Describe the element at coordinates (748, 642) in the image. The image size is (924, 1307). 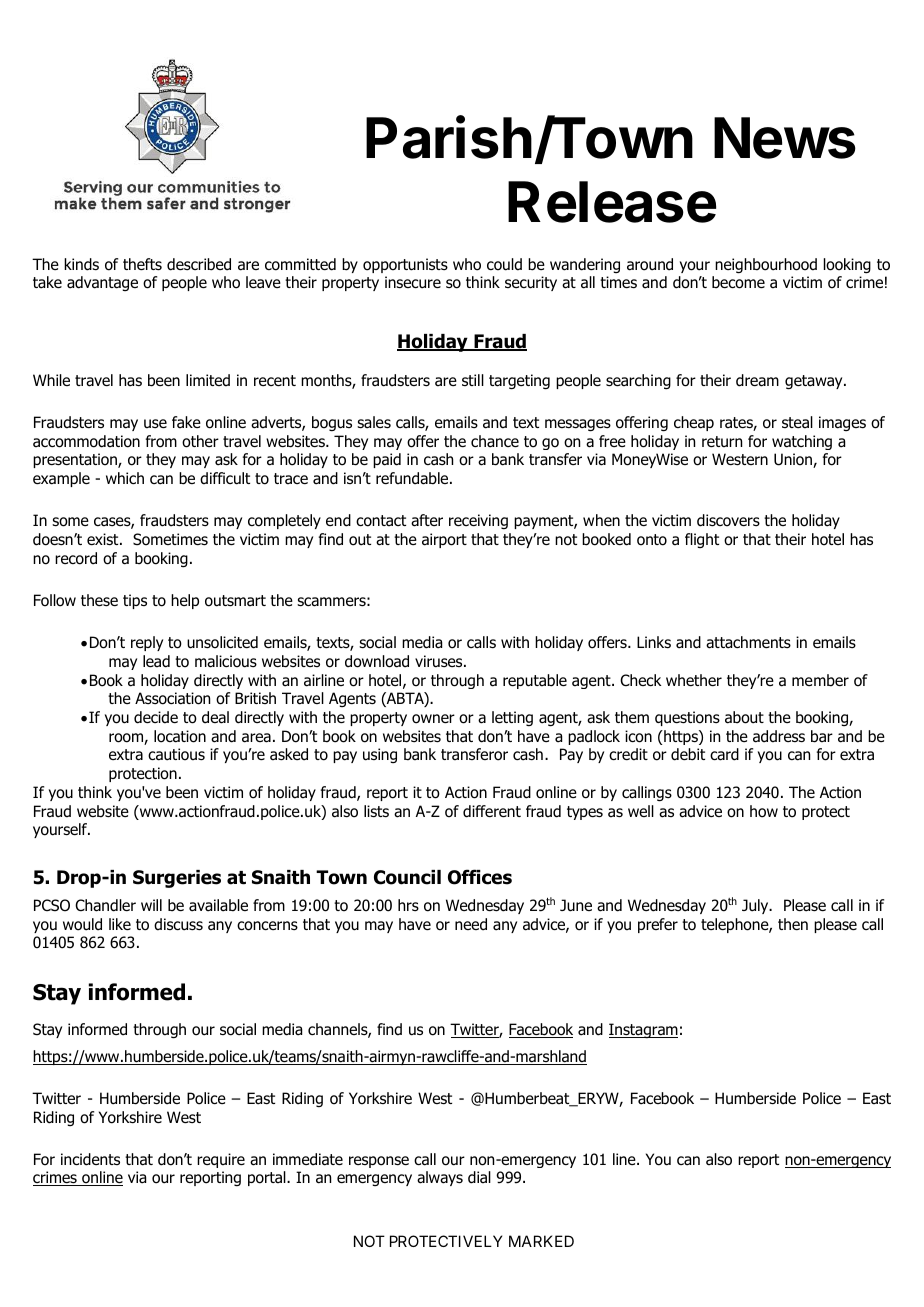
I see `attachments` at that location.
